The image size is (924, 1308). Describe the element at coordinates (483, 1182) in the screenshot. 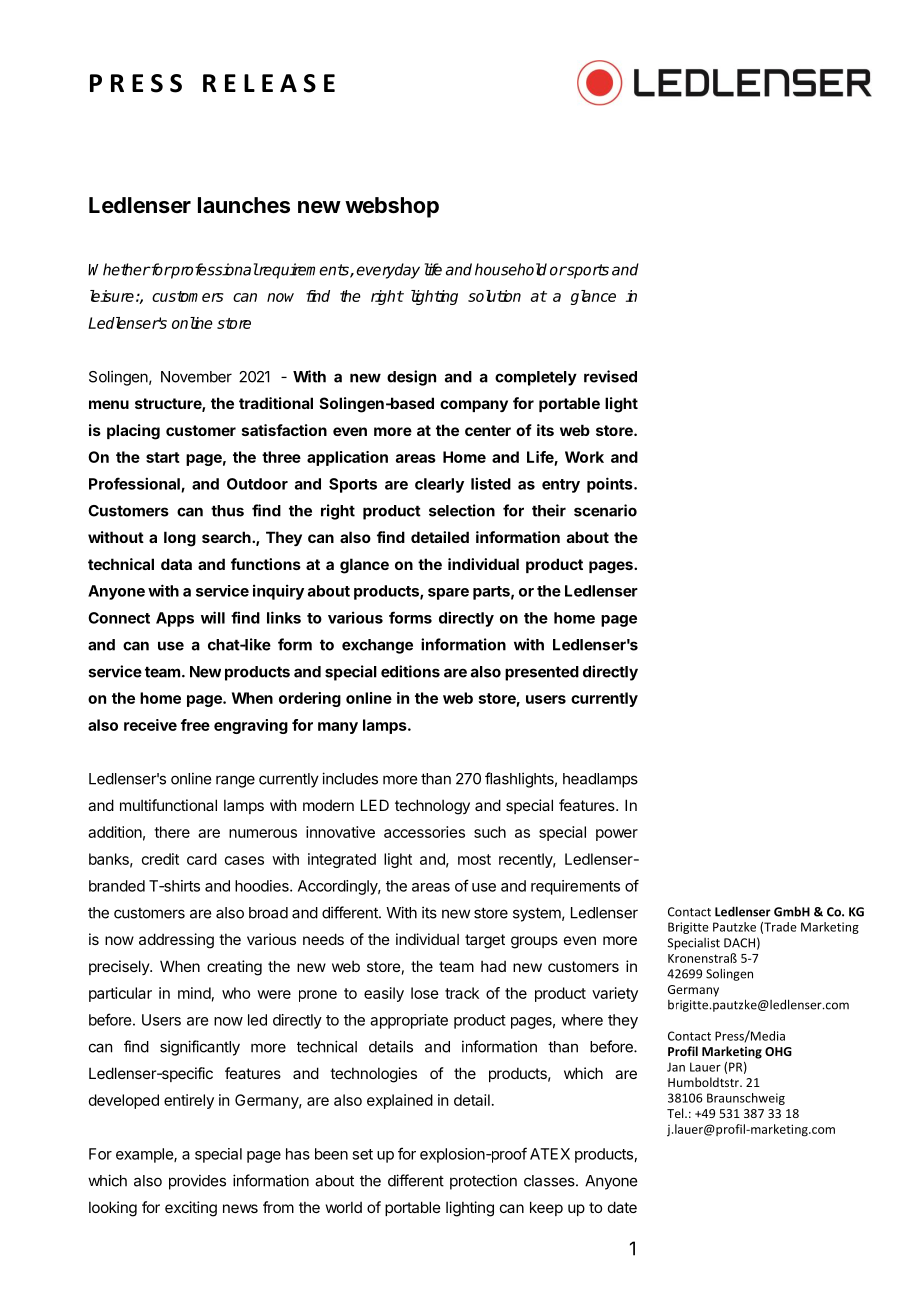

I see `protection` at that location.
